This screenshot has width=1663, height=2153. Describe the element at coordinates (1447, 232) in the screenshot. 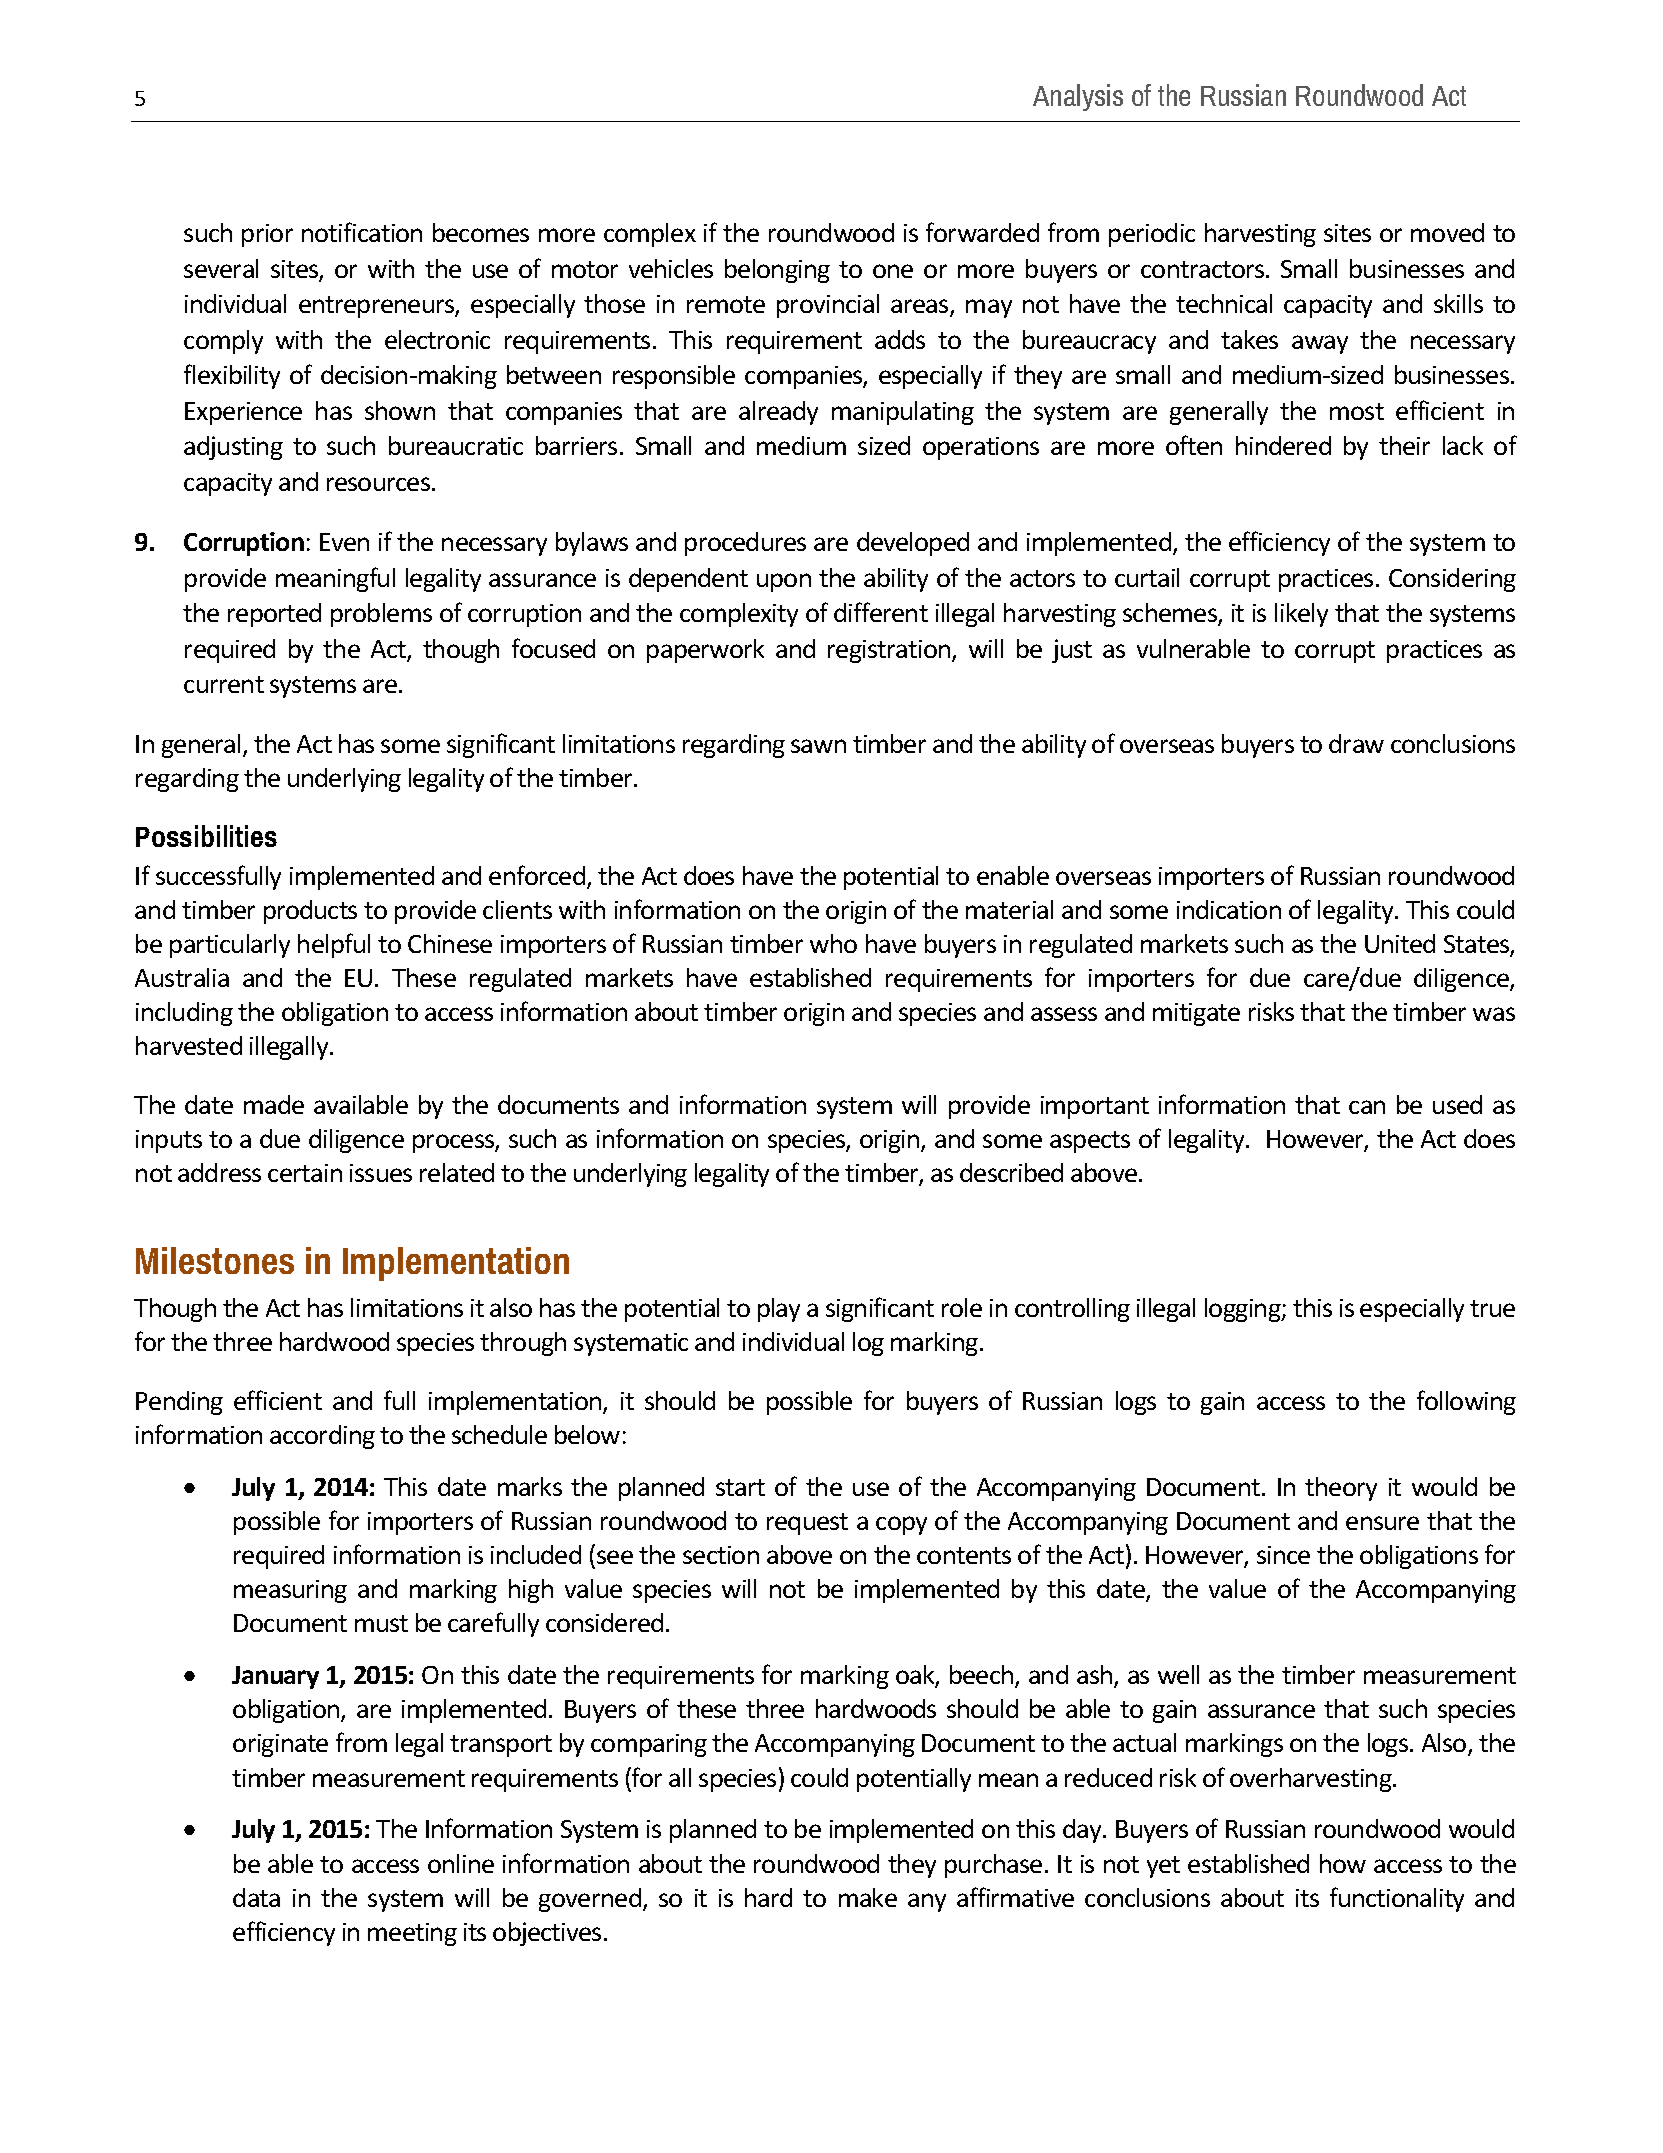

I see `moved` at that location.
